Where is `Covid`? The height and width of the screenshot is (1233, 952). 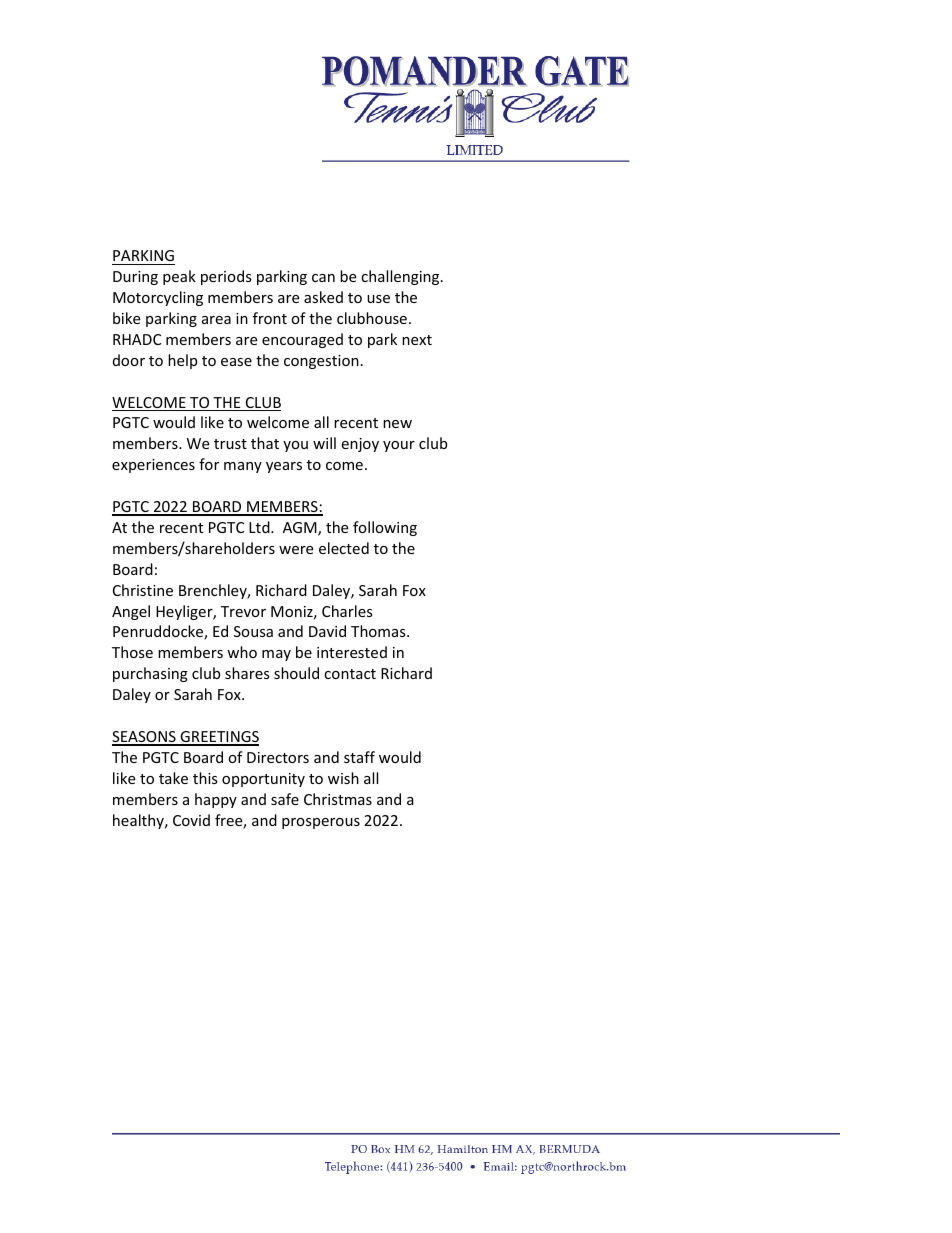 Covid is located at coordinates (191, 820).
